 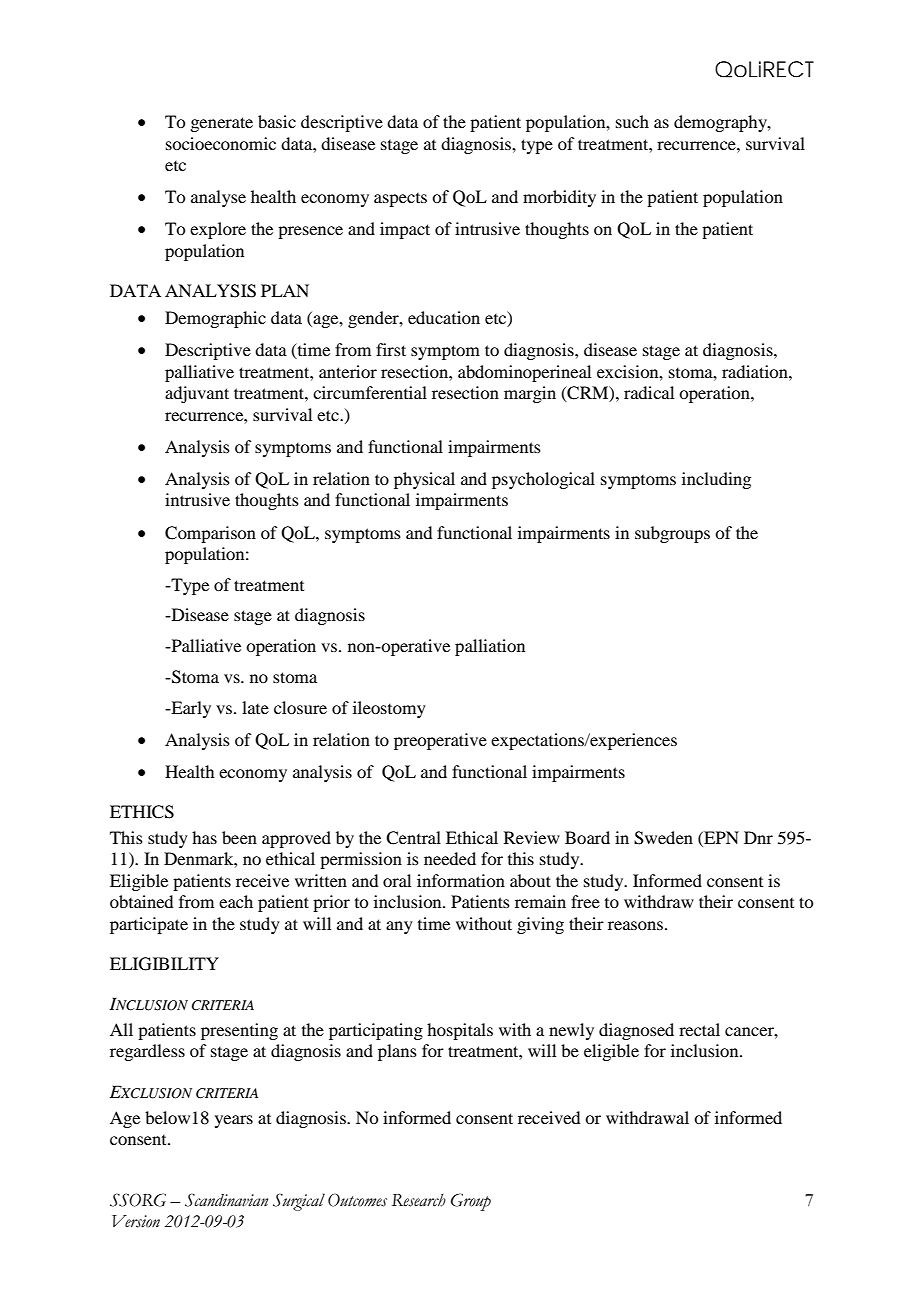 What do you see at coordinates (663, 838) in the page?
I see `Sweden` at bounding box center [663, 838].
